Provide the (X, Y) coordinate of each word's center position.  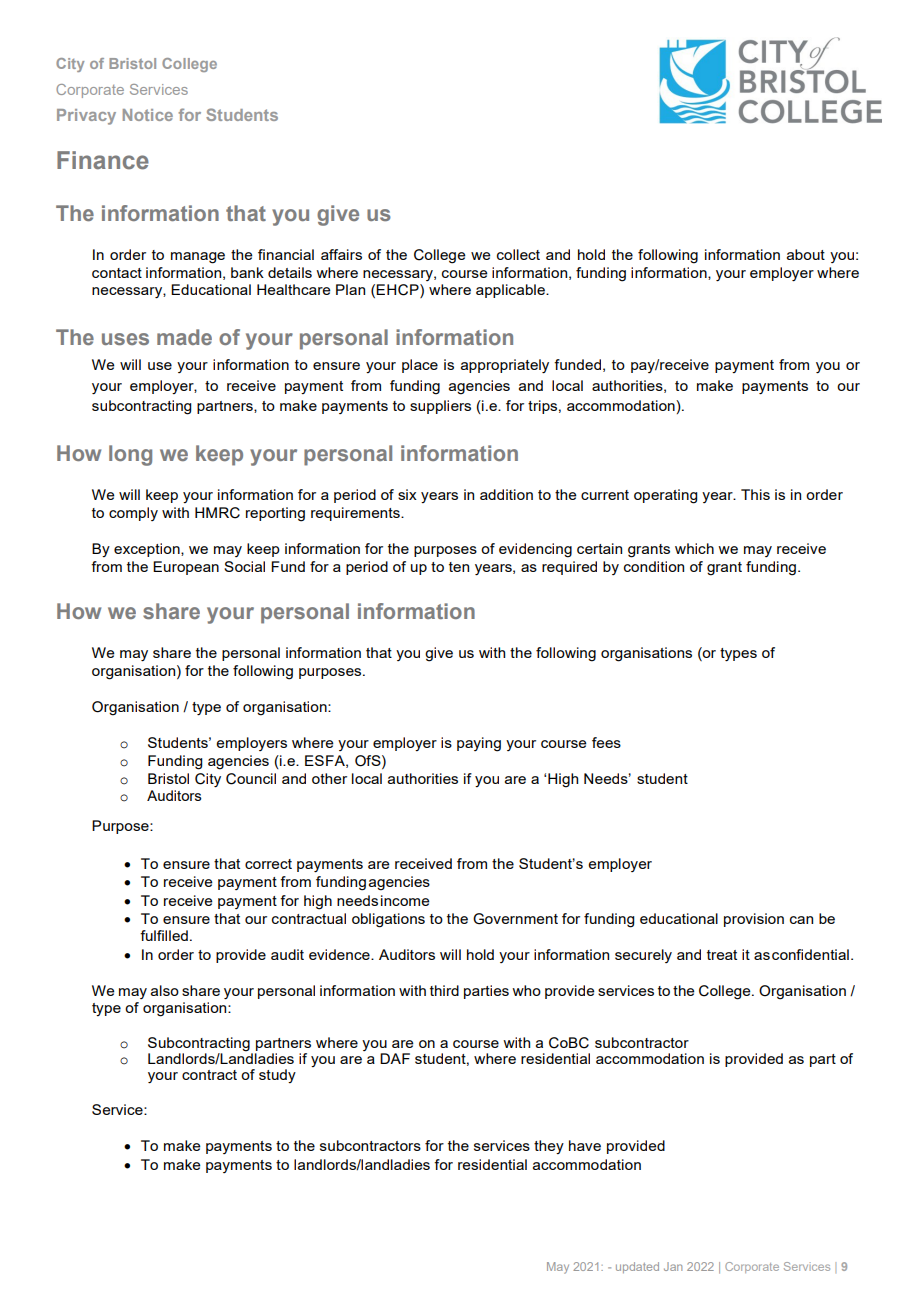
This (755, 494)
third (444, 990)
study (277, 1076)
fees (606, 742)
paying (479, 744)
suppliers (440, 407)
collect (518, 254)
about (806, 254)
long (130, 455)
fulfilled (164, 935)
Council (251, 779)
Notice (148, 115)
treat (722, 955)
